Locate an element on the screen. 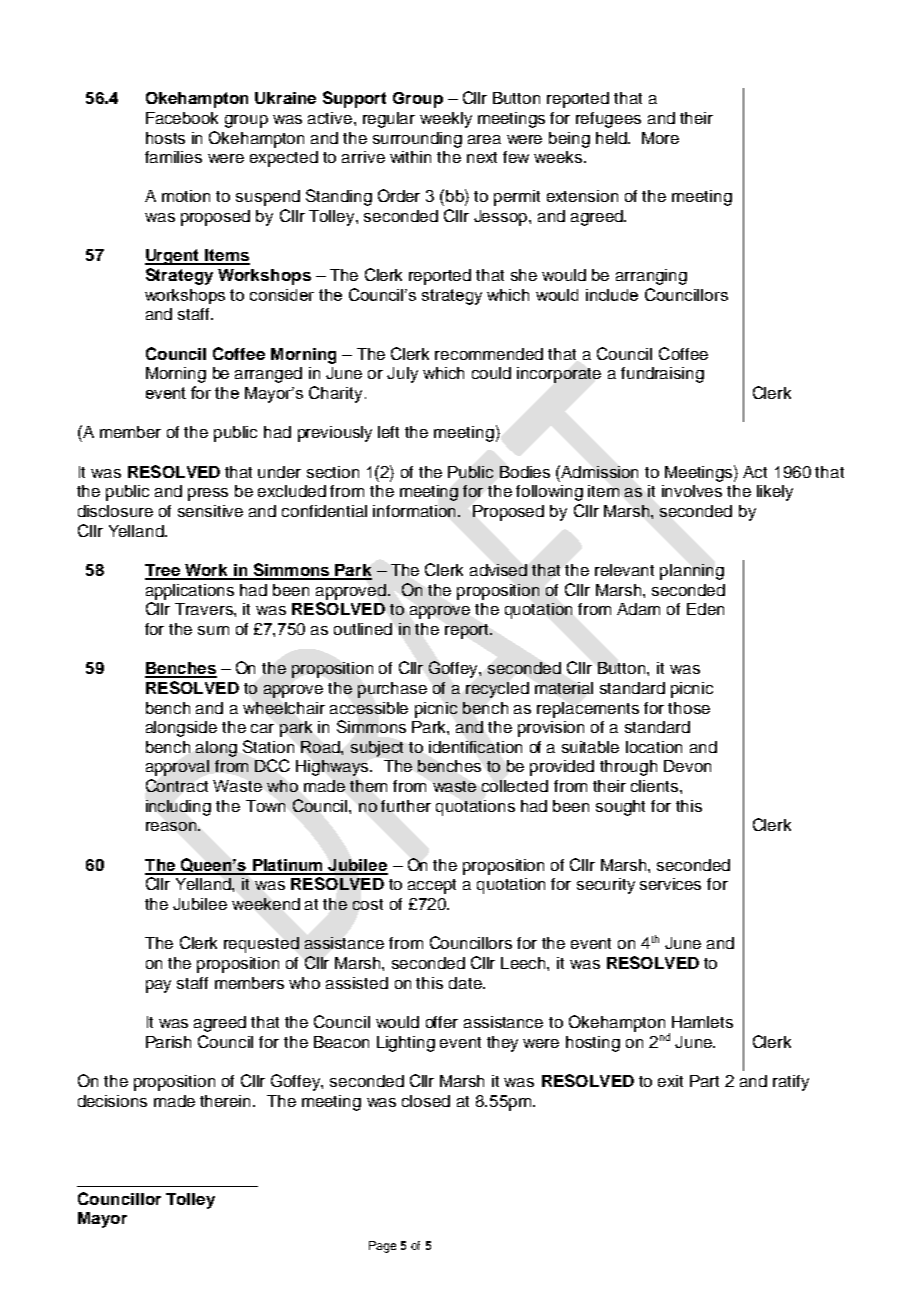 This screenshot has width=924, height=1308. weekly is located at coordinates (446, 120).
